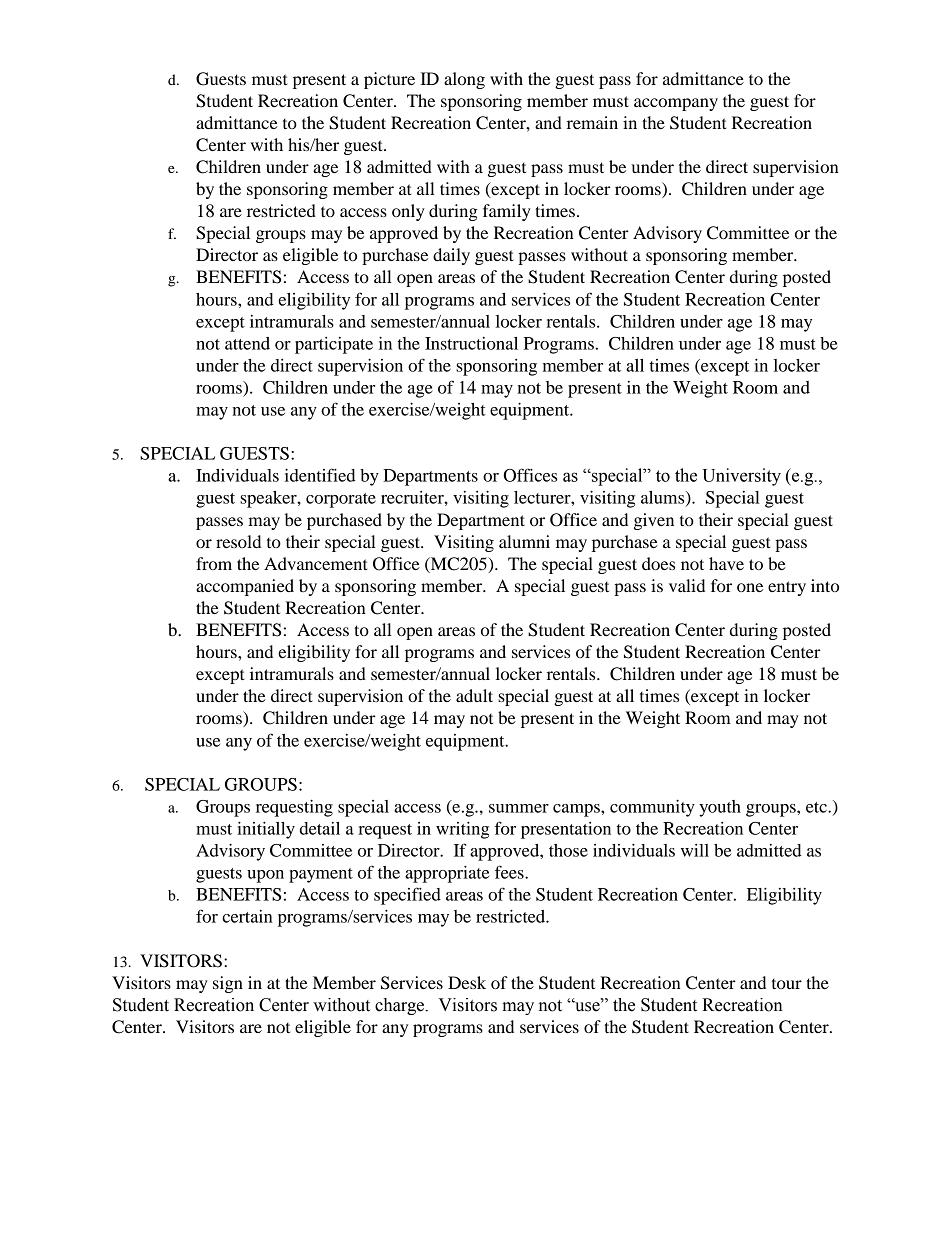 Image resolution: width=952 pixels, height=1233 pixels. Describe the element at coordinates (467, 982) in the screenshot. I see `Desk` at that location.
